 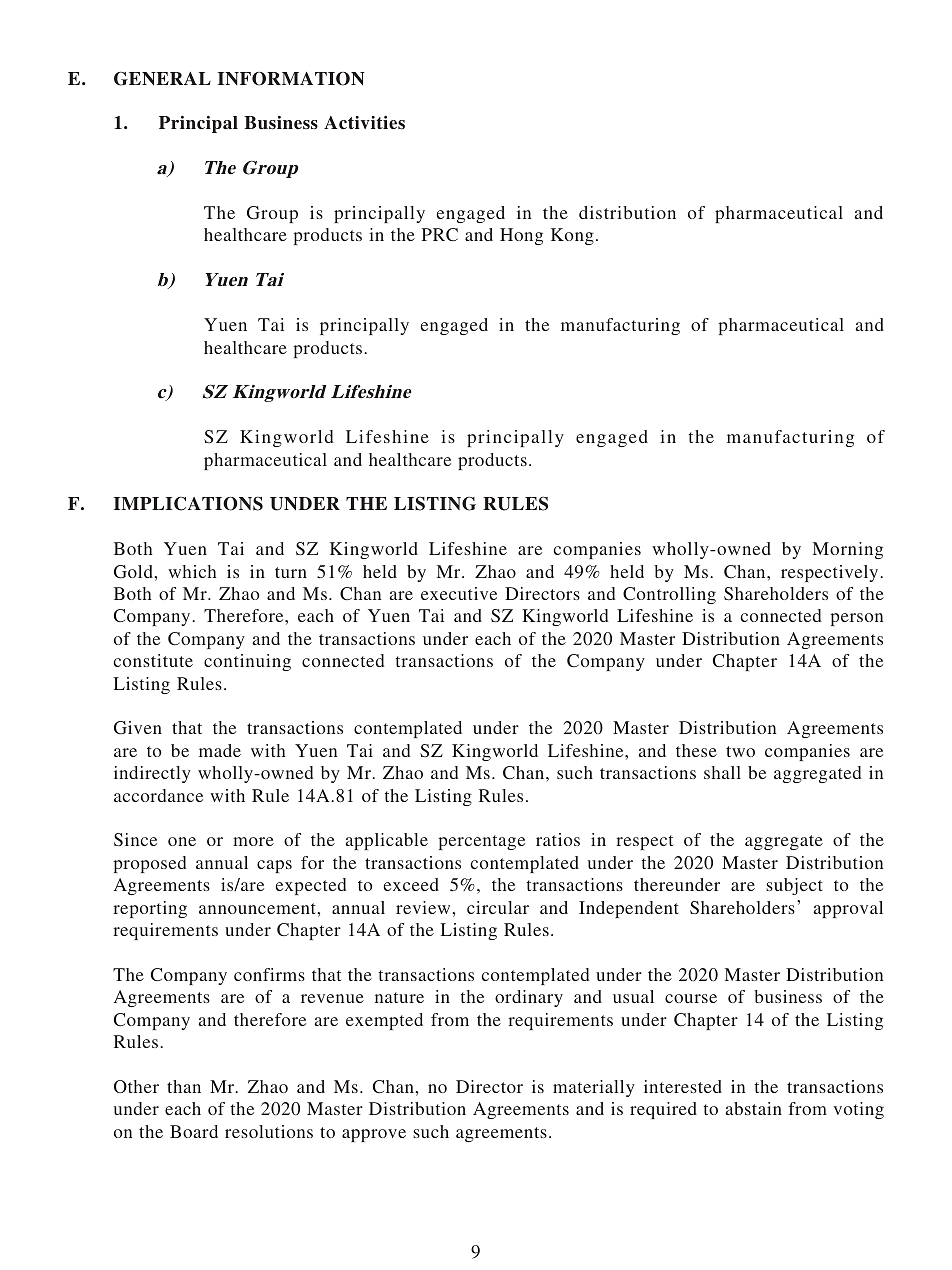 What do you see at coordinates (848, 550) in the screenshot?
I see `Morning` at bounding box center [848, 550].
